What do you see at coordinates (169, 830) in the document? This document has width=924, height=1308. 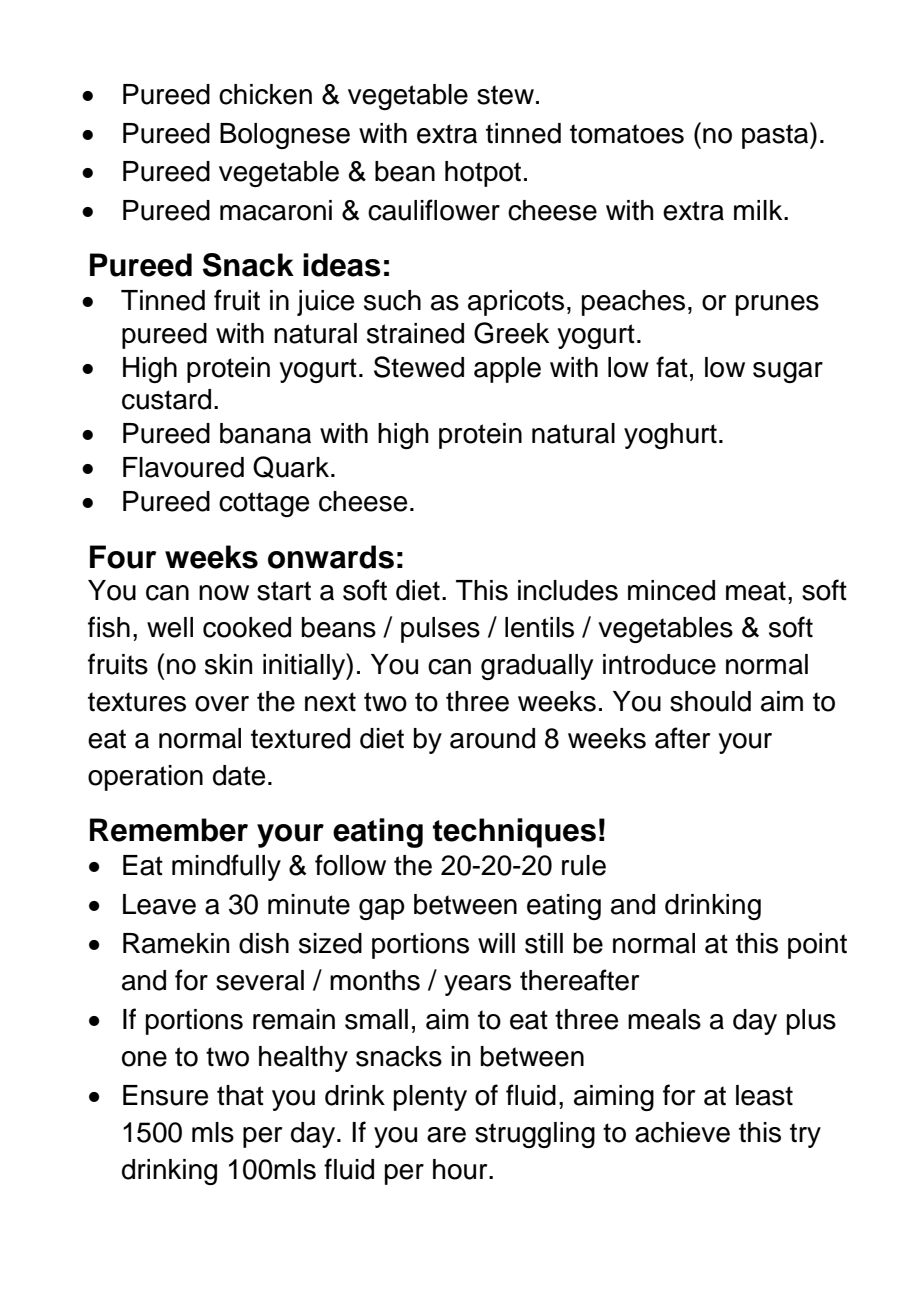 I see `Remember` at bounding box center [169, 830].
